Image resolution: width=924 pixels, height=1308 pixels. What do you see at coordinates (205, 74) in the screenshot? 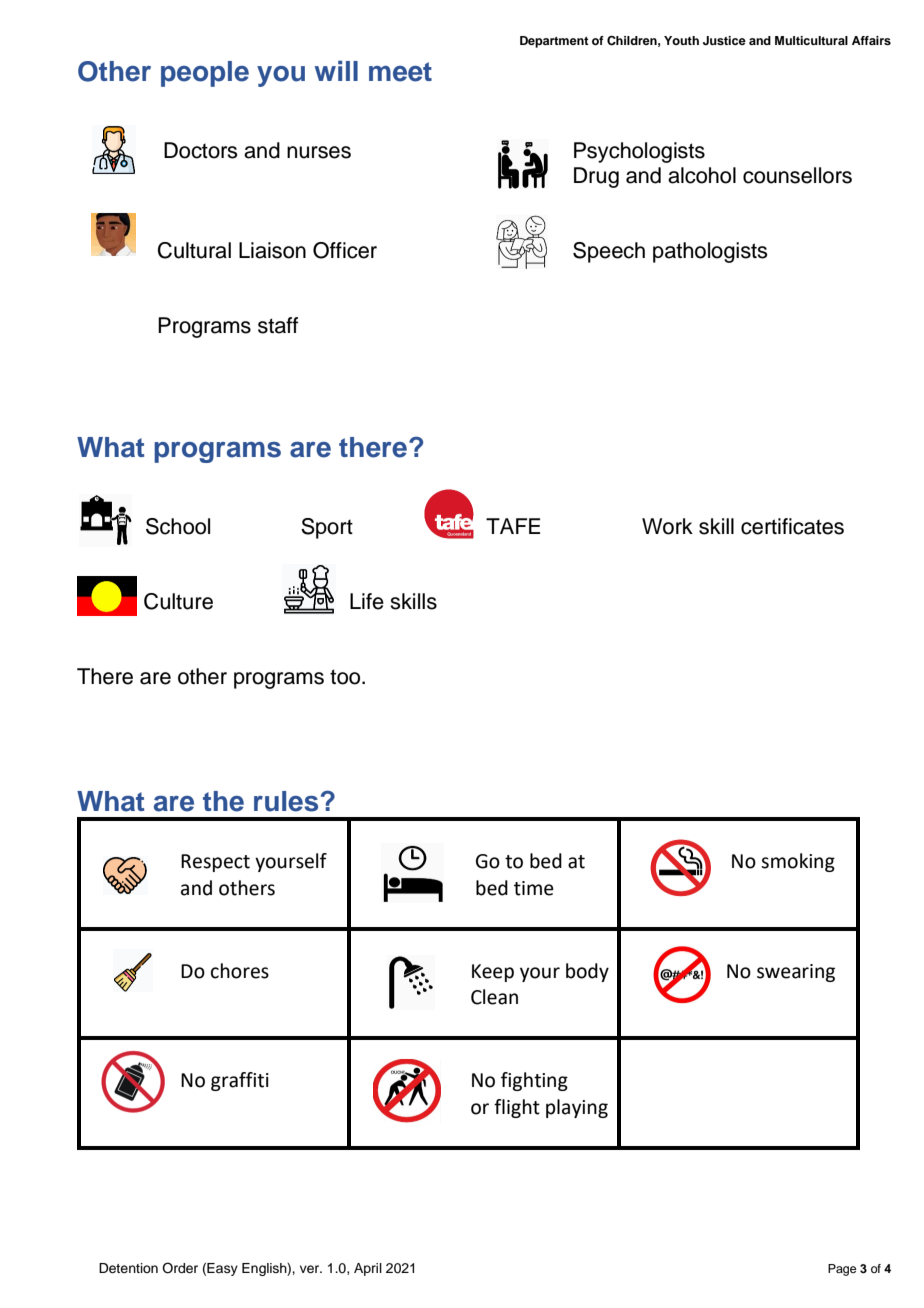
I see `people` at bounding box center [205, 74].
